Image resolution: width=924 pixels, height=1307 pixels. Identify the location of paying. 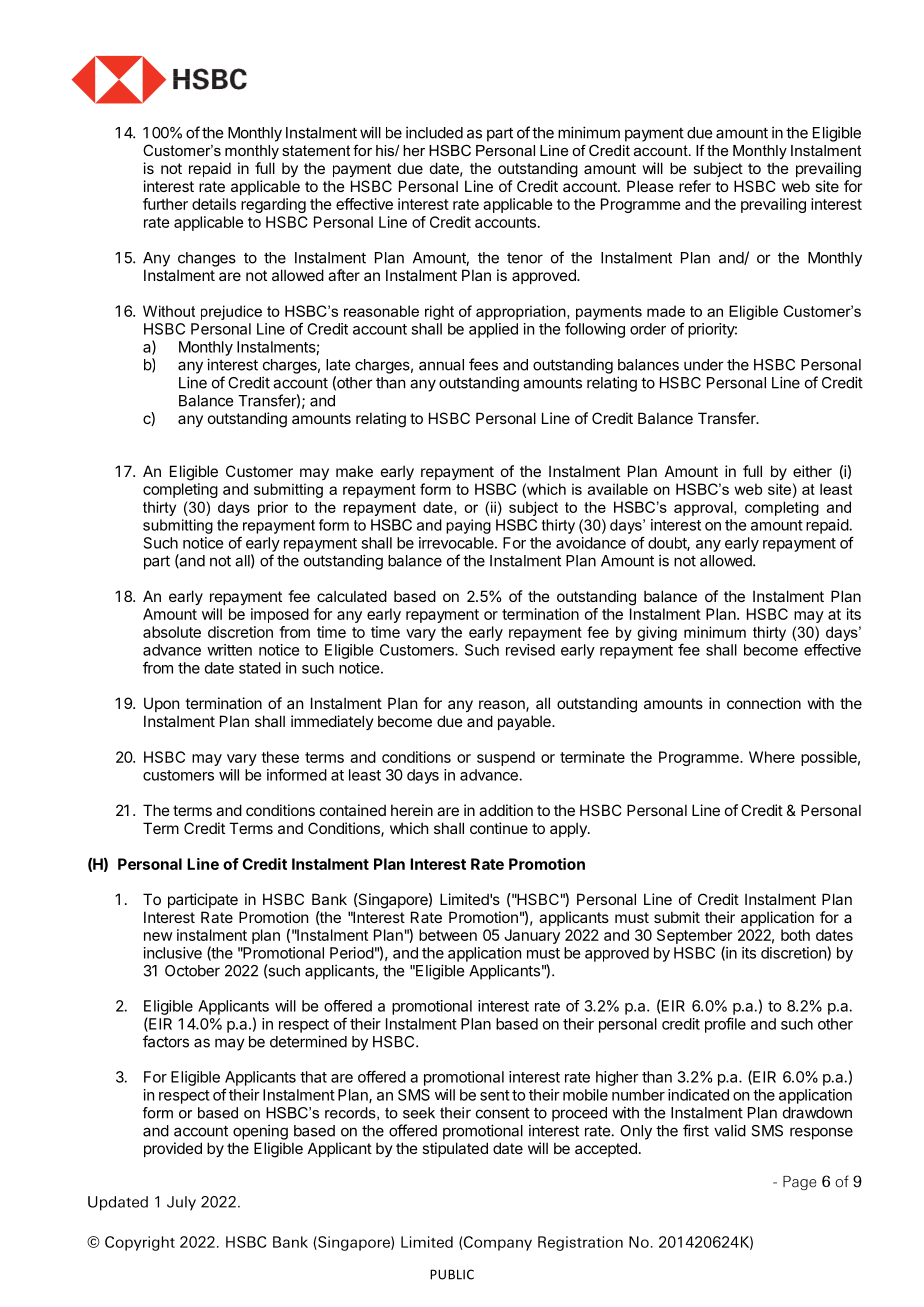
(468, 526).
